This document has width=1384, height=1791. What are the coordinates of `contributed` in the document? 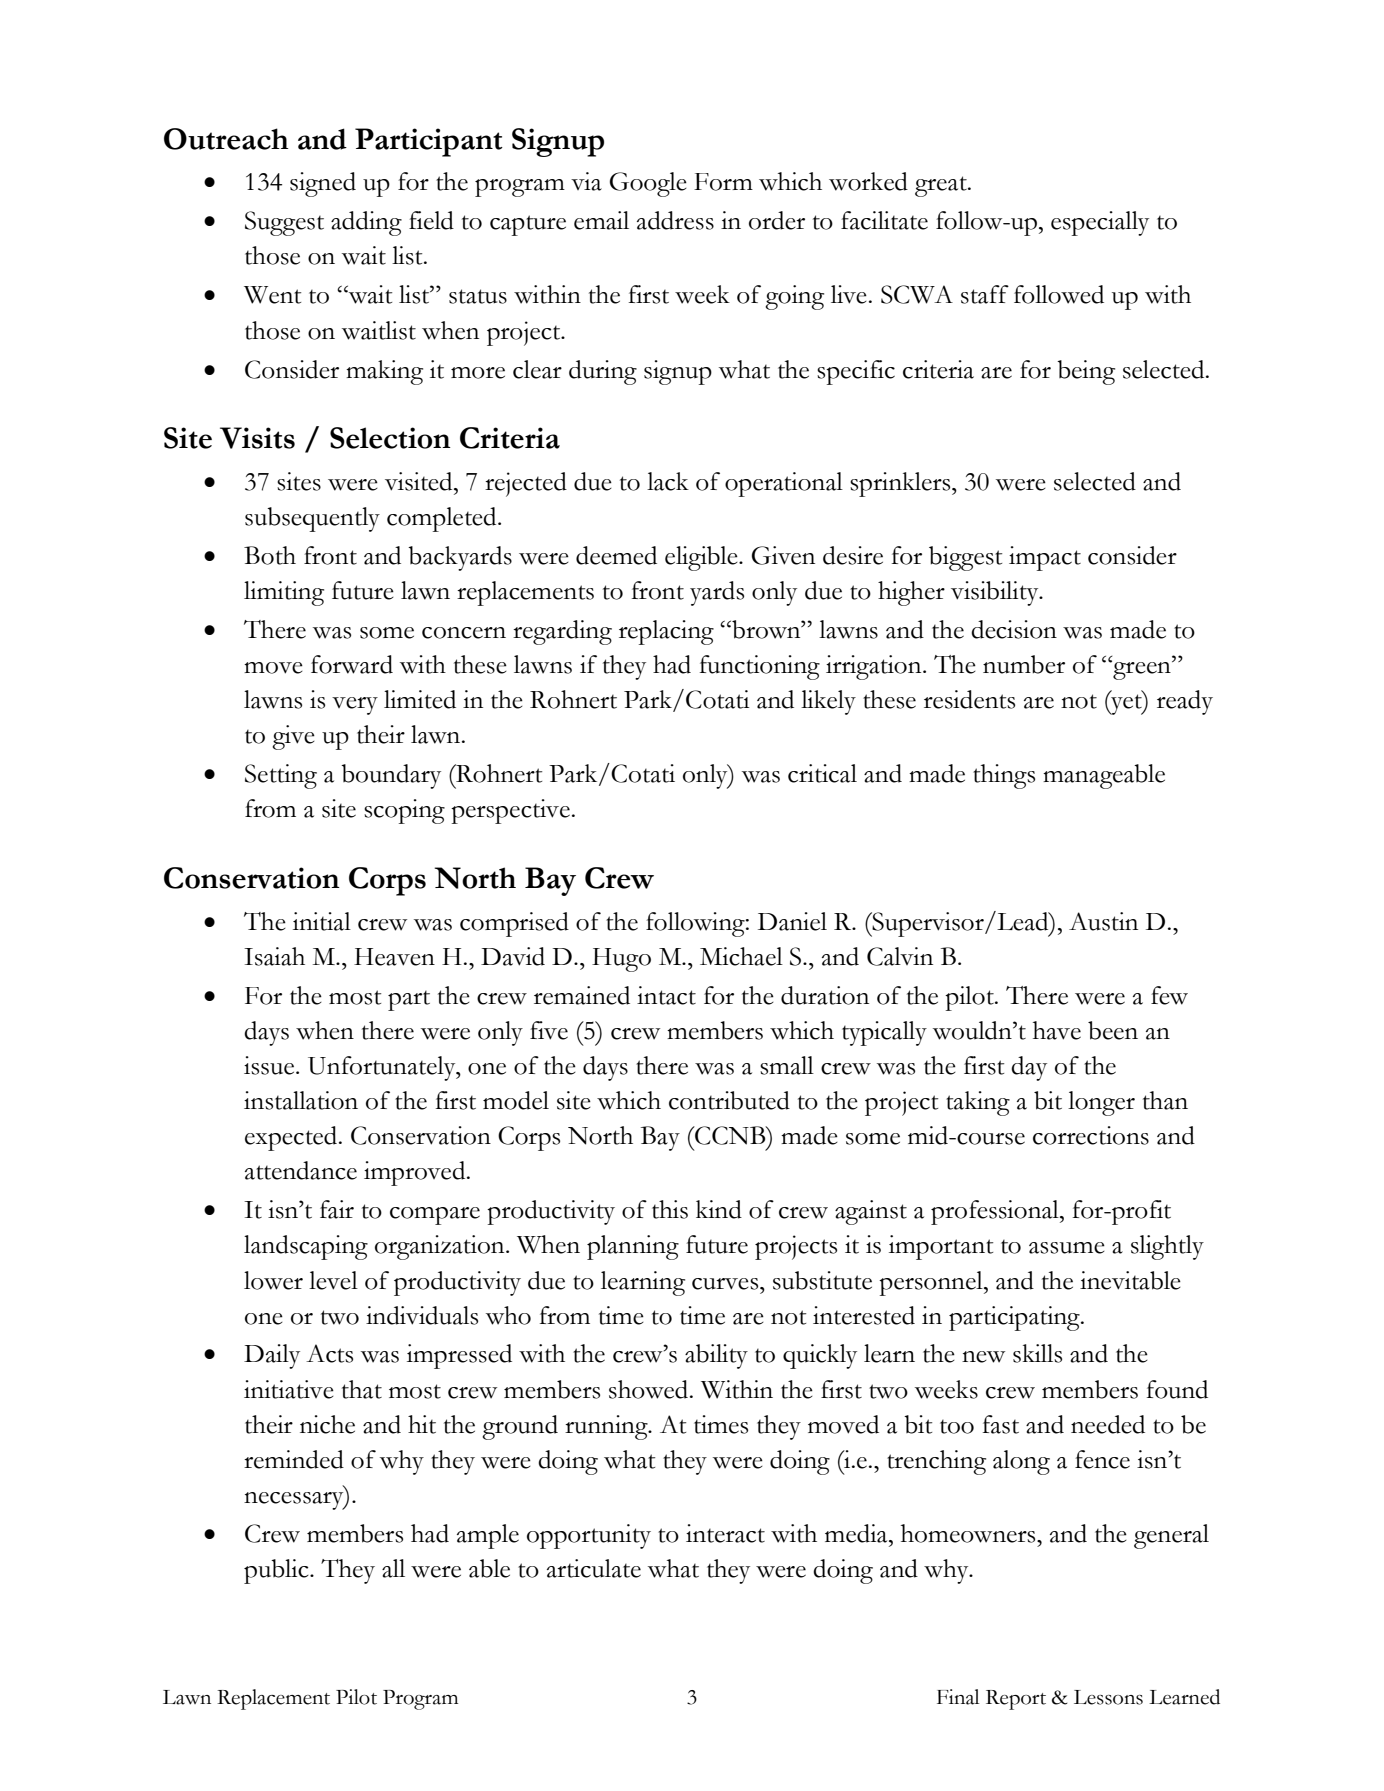 It's located at (729, 1100).
